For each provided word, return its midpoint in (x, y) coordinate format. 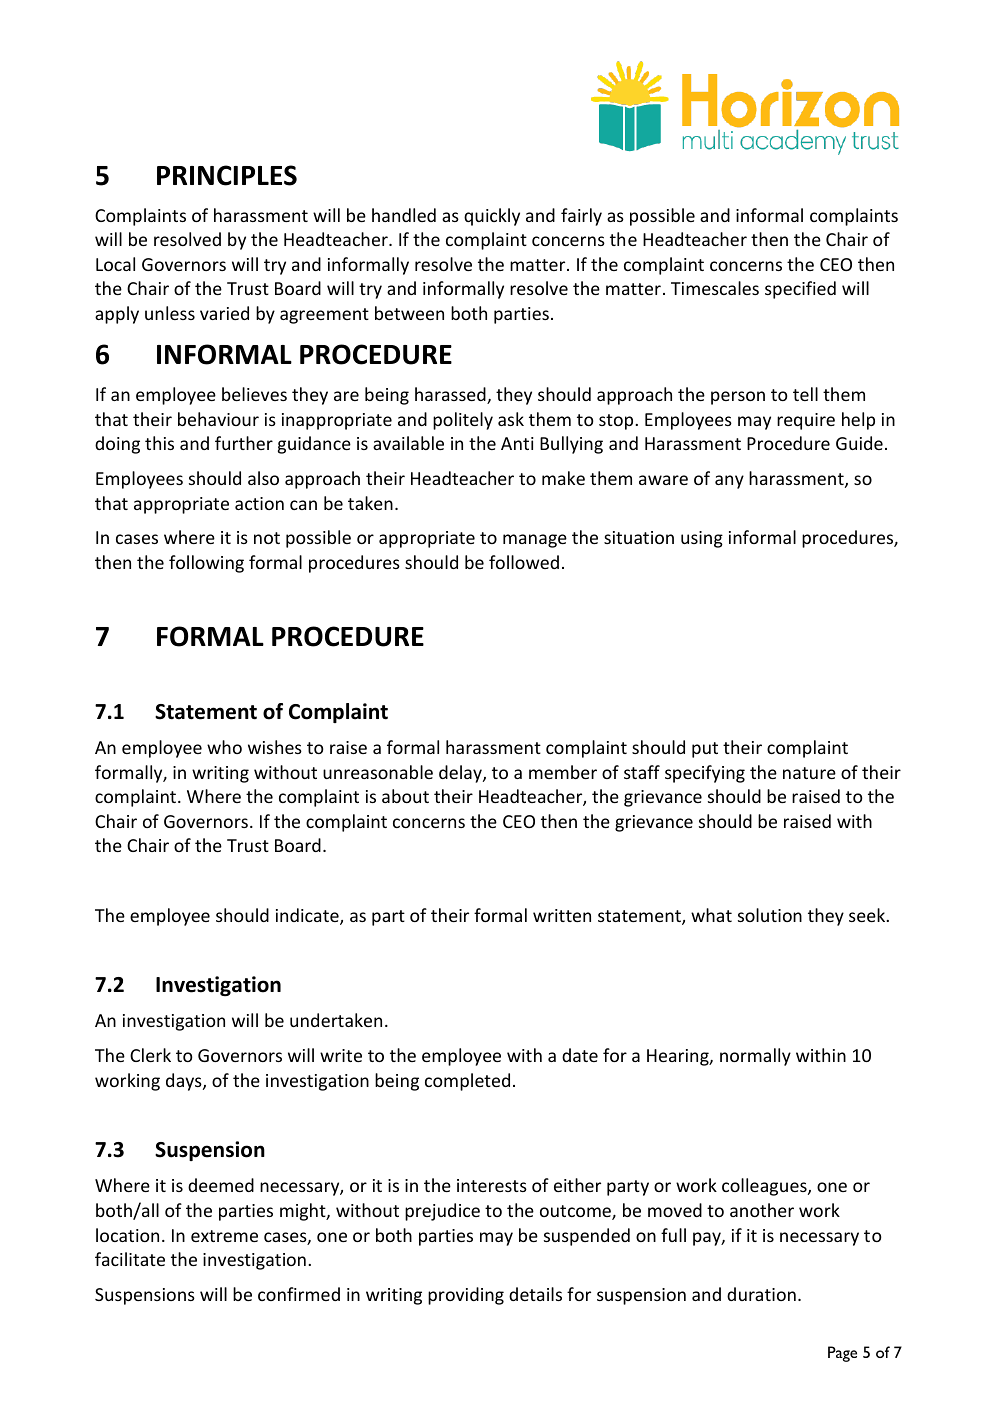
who (224, 747)
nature (809, 773)
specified (800, 290)
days (185, 1082)
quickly (492, 217)
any (729, 482)
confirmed (299, 1294)
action (259, 503)
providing (466, 1296)
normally (755, 1057)
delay (461, 774)
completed (467, 1082)
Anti (517, 443)
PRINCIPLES (227, 175)
